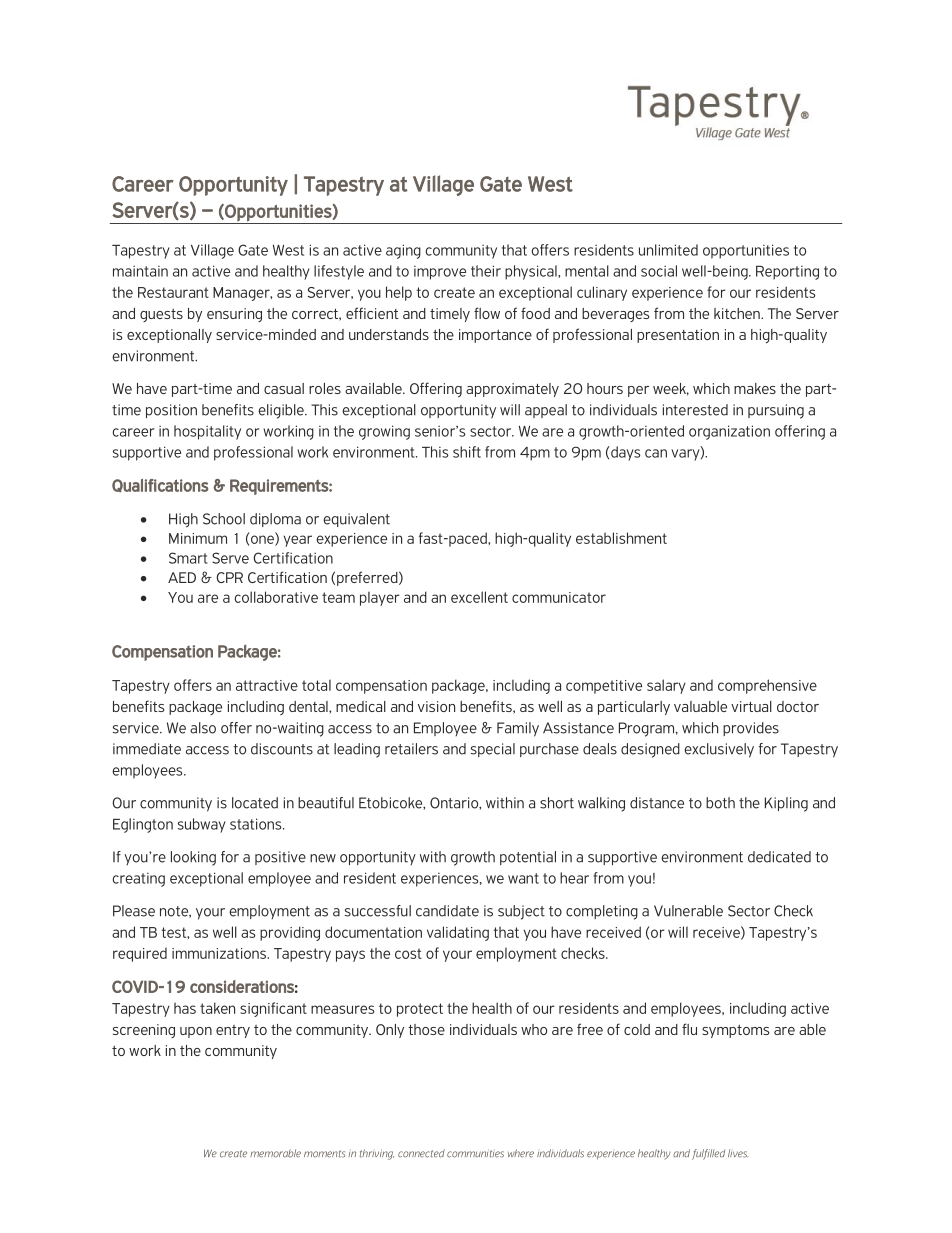 The width and height of the page is (952, 1233). What do you see at coordinates (621, 538) in the page?
I see `establishment` at bounding box center [621, 538].
